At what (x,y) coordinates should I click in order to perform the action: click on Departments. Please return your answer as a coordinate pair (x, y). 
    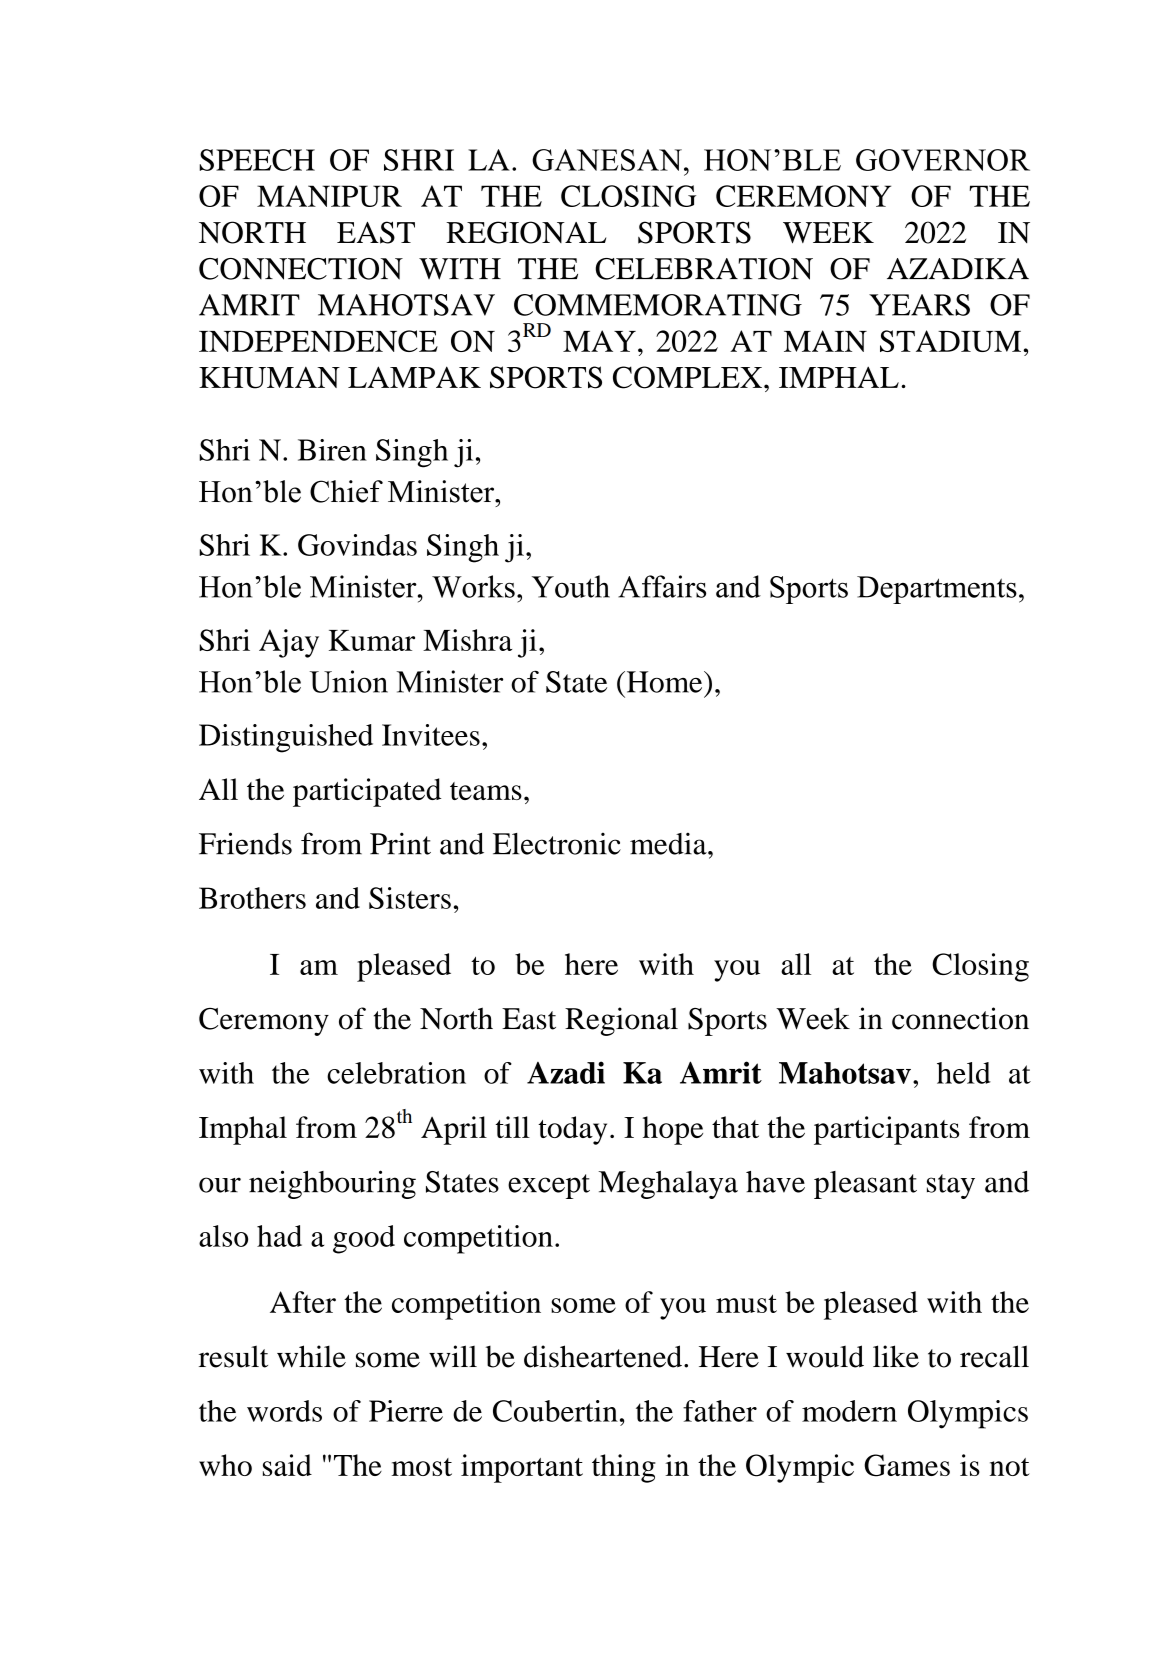
    Looking at the image, I should click on (937, 590).
